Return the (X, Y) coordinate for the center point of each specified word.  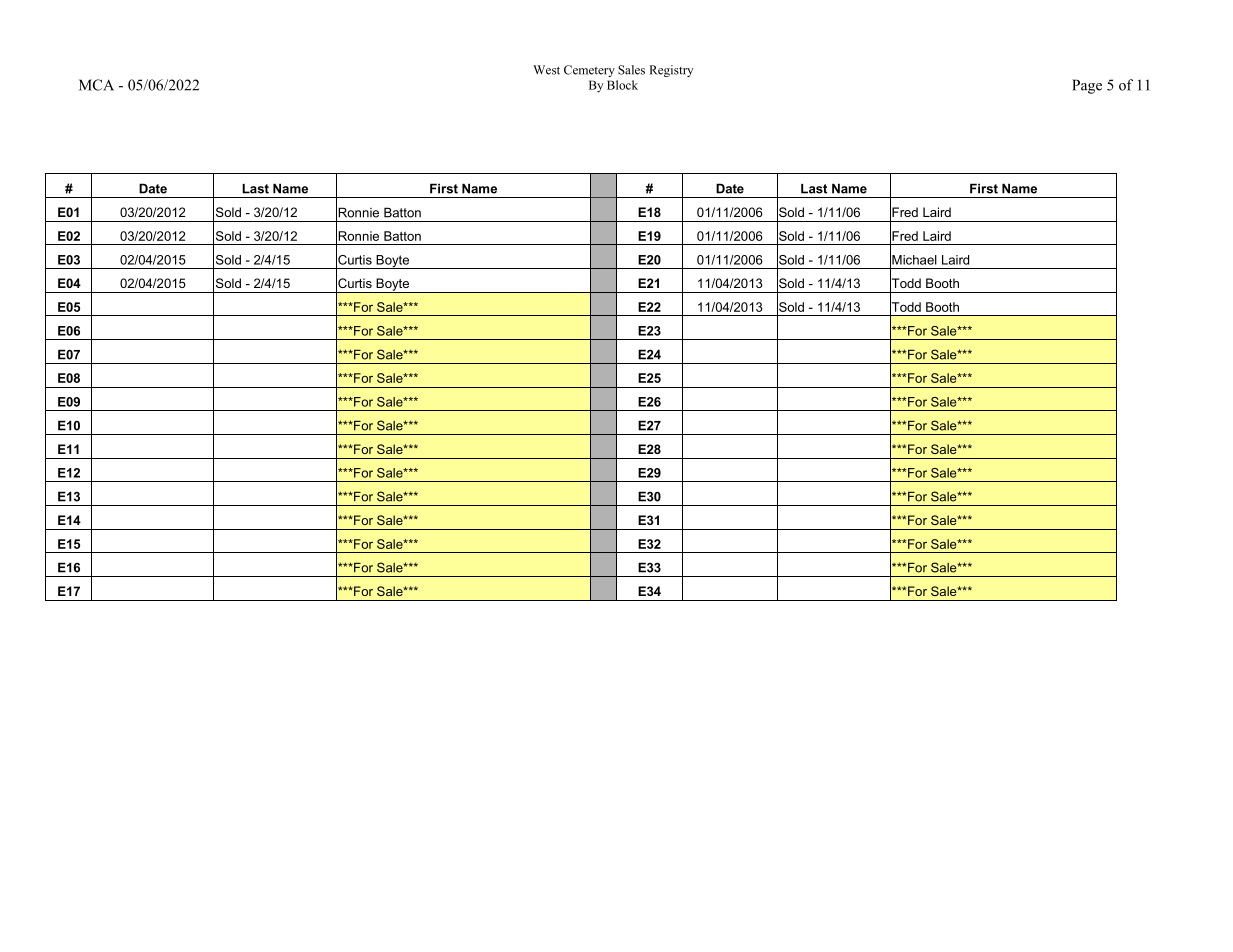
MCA (96, 85)
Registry (671, 71)
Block (622, 85)
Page (1087, 86)
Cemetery (589, 71)
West (546, 70)
